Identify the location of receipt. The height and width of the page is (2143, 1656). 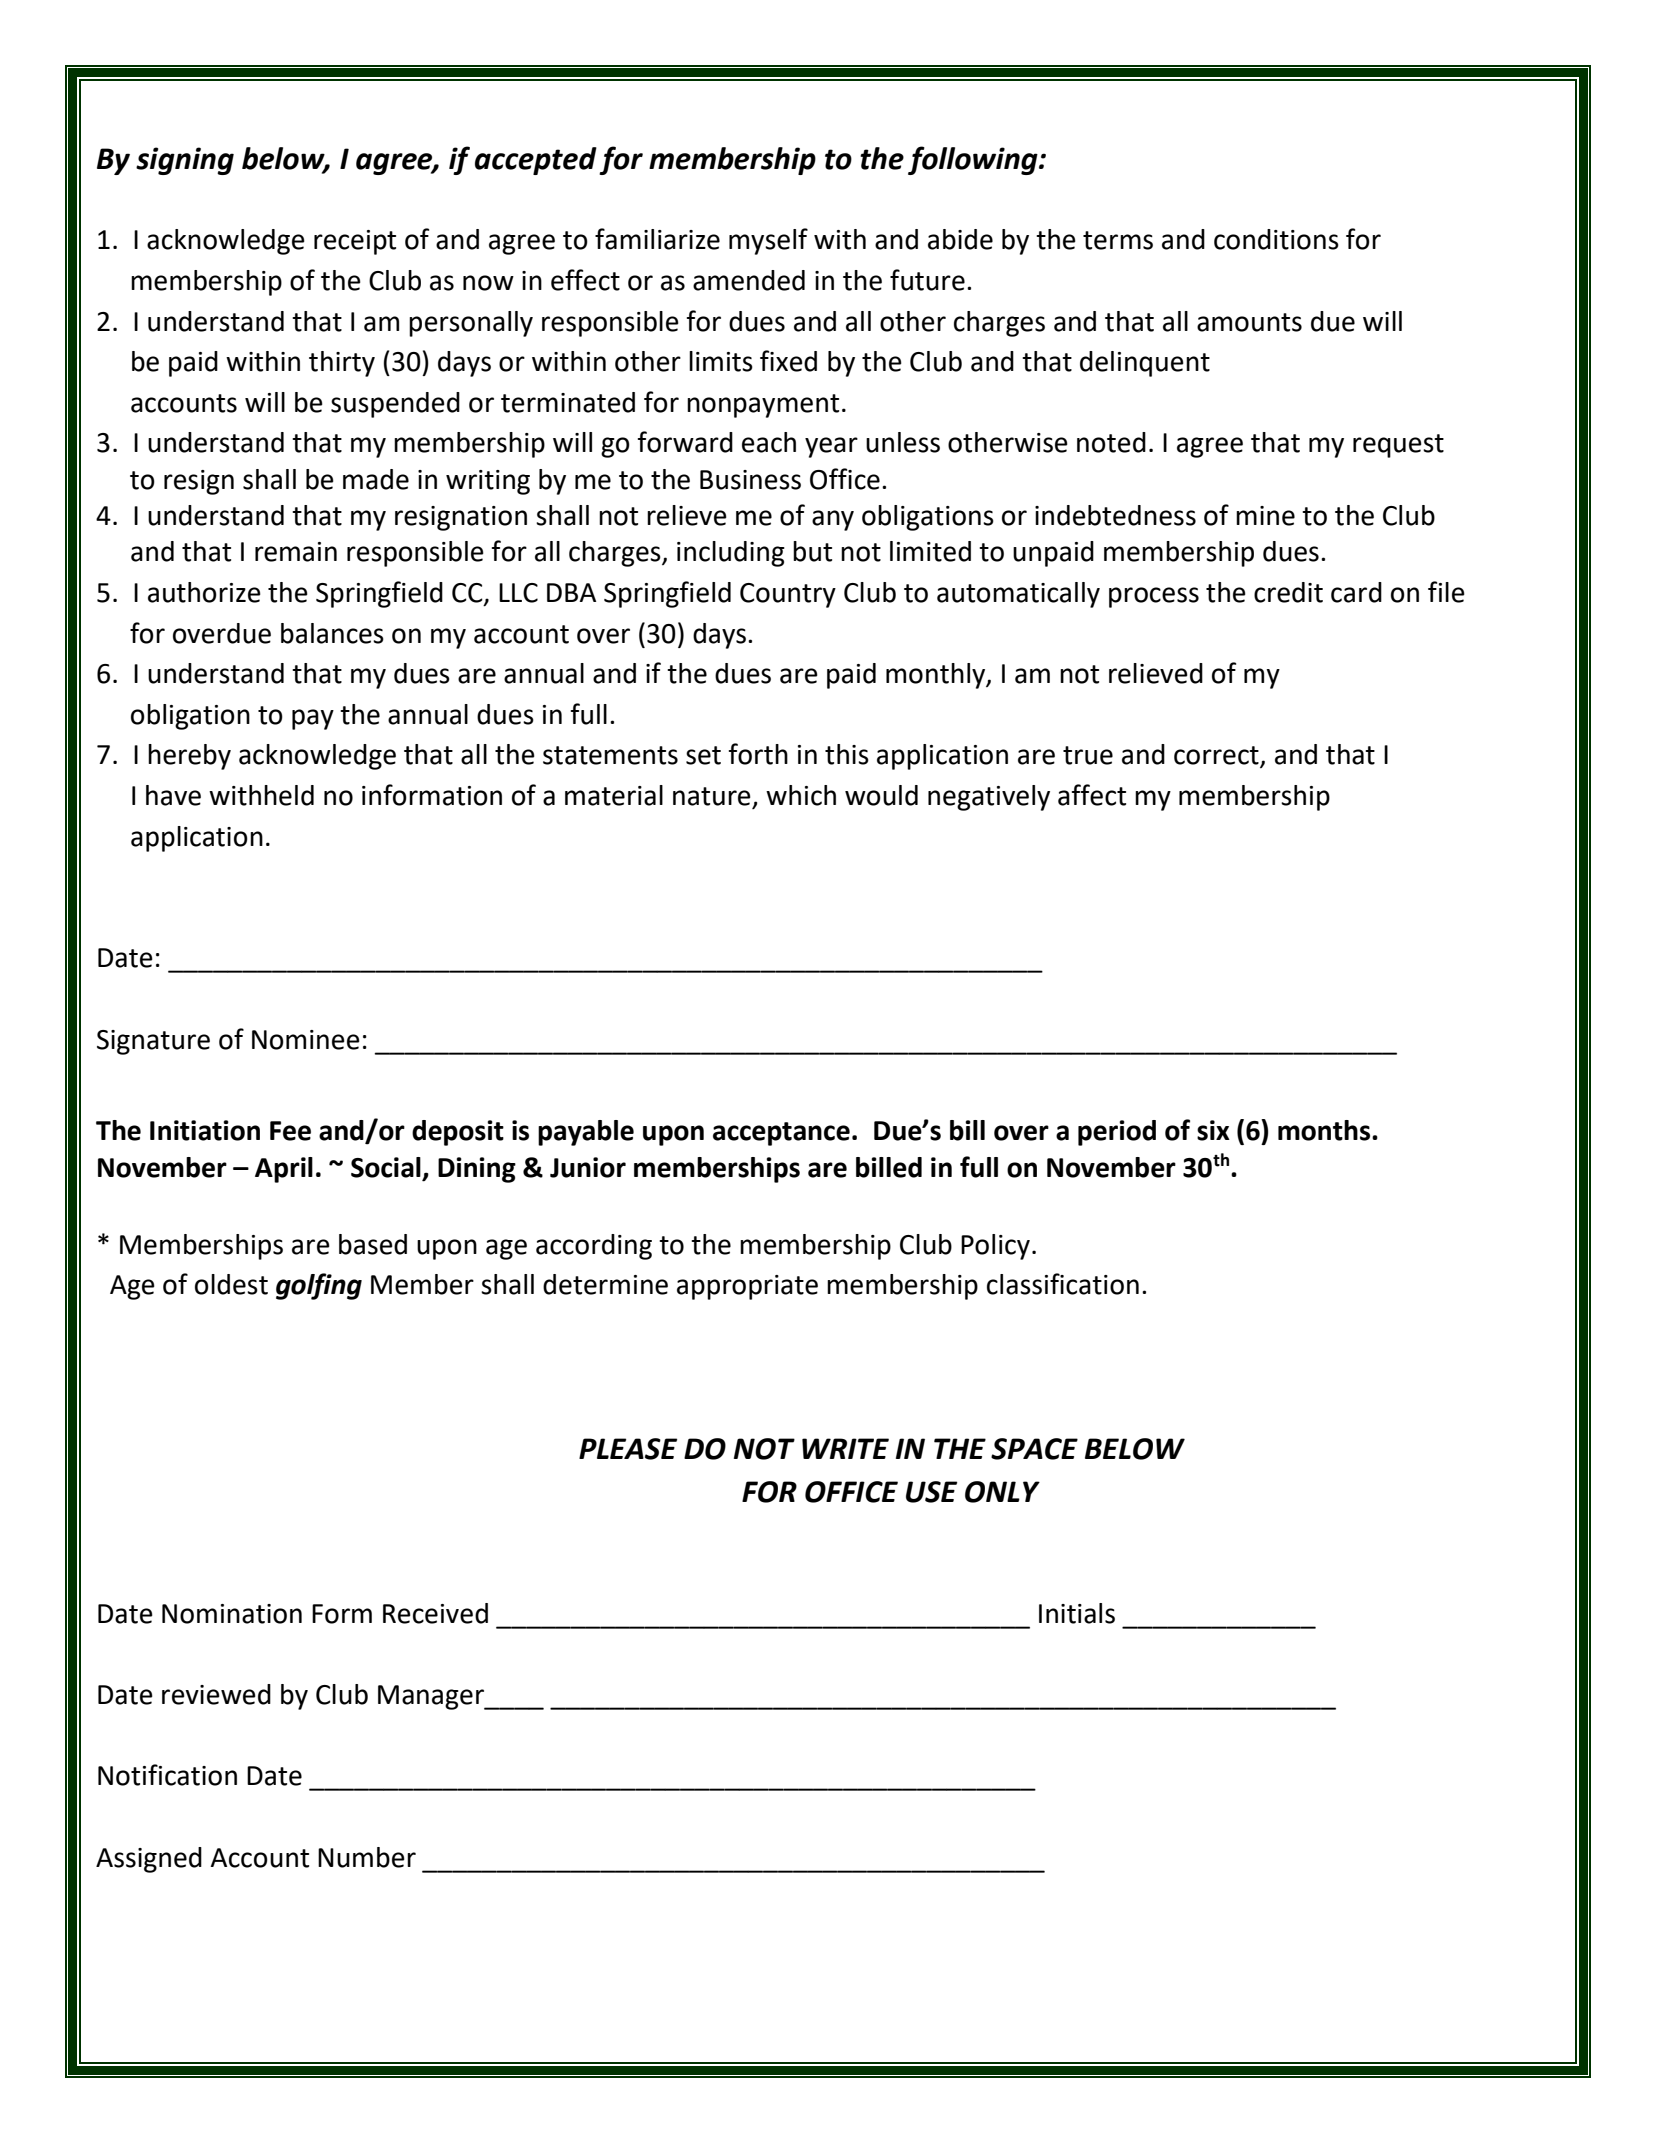
(355, 242).
